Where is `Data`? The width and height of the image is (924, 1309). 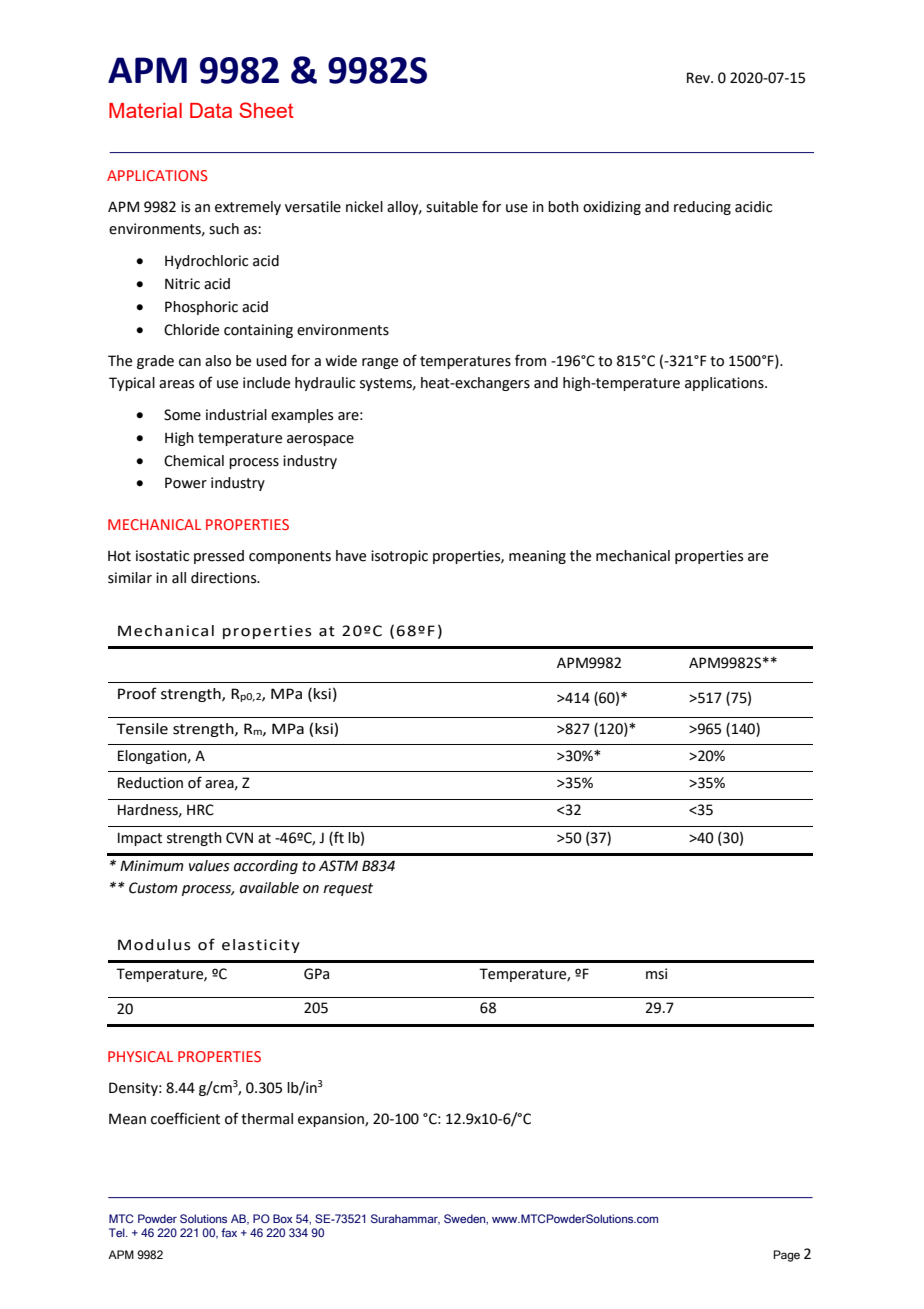 Data is located at coordinates (211, 110).
